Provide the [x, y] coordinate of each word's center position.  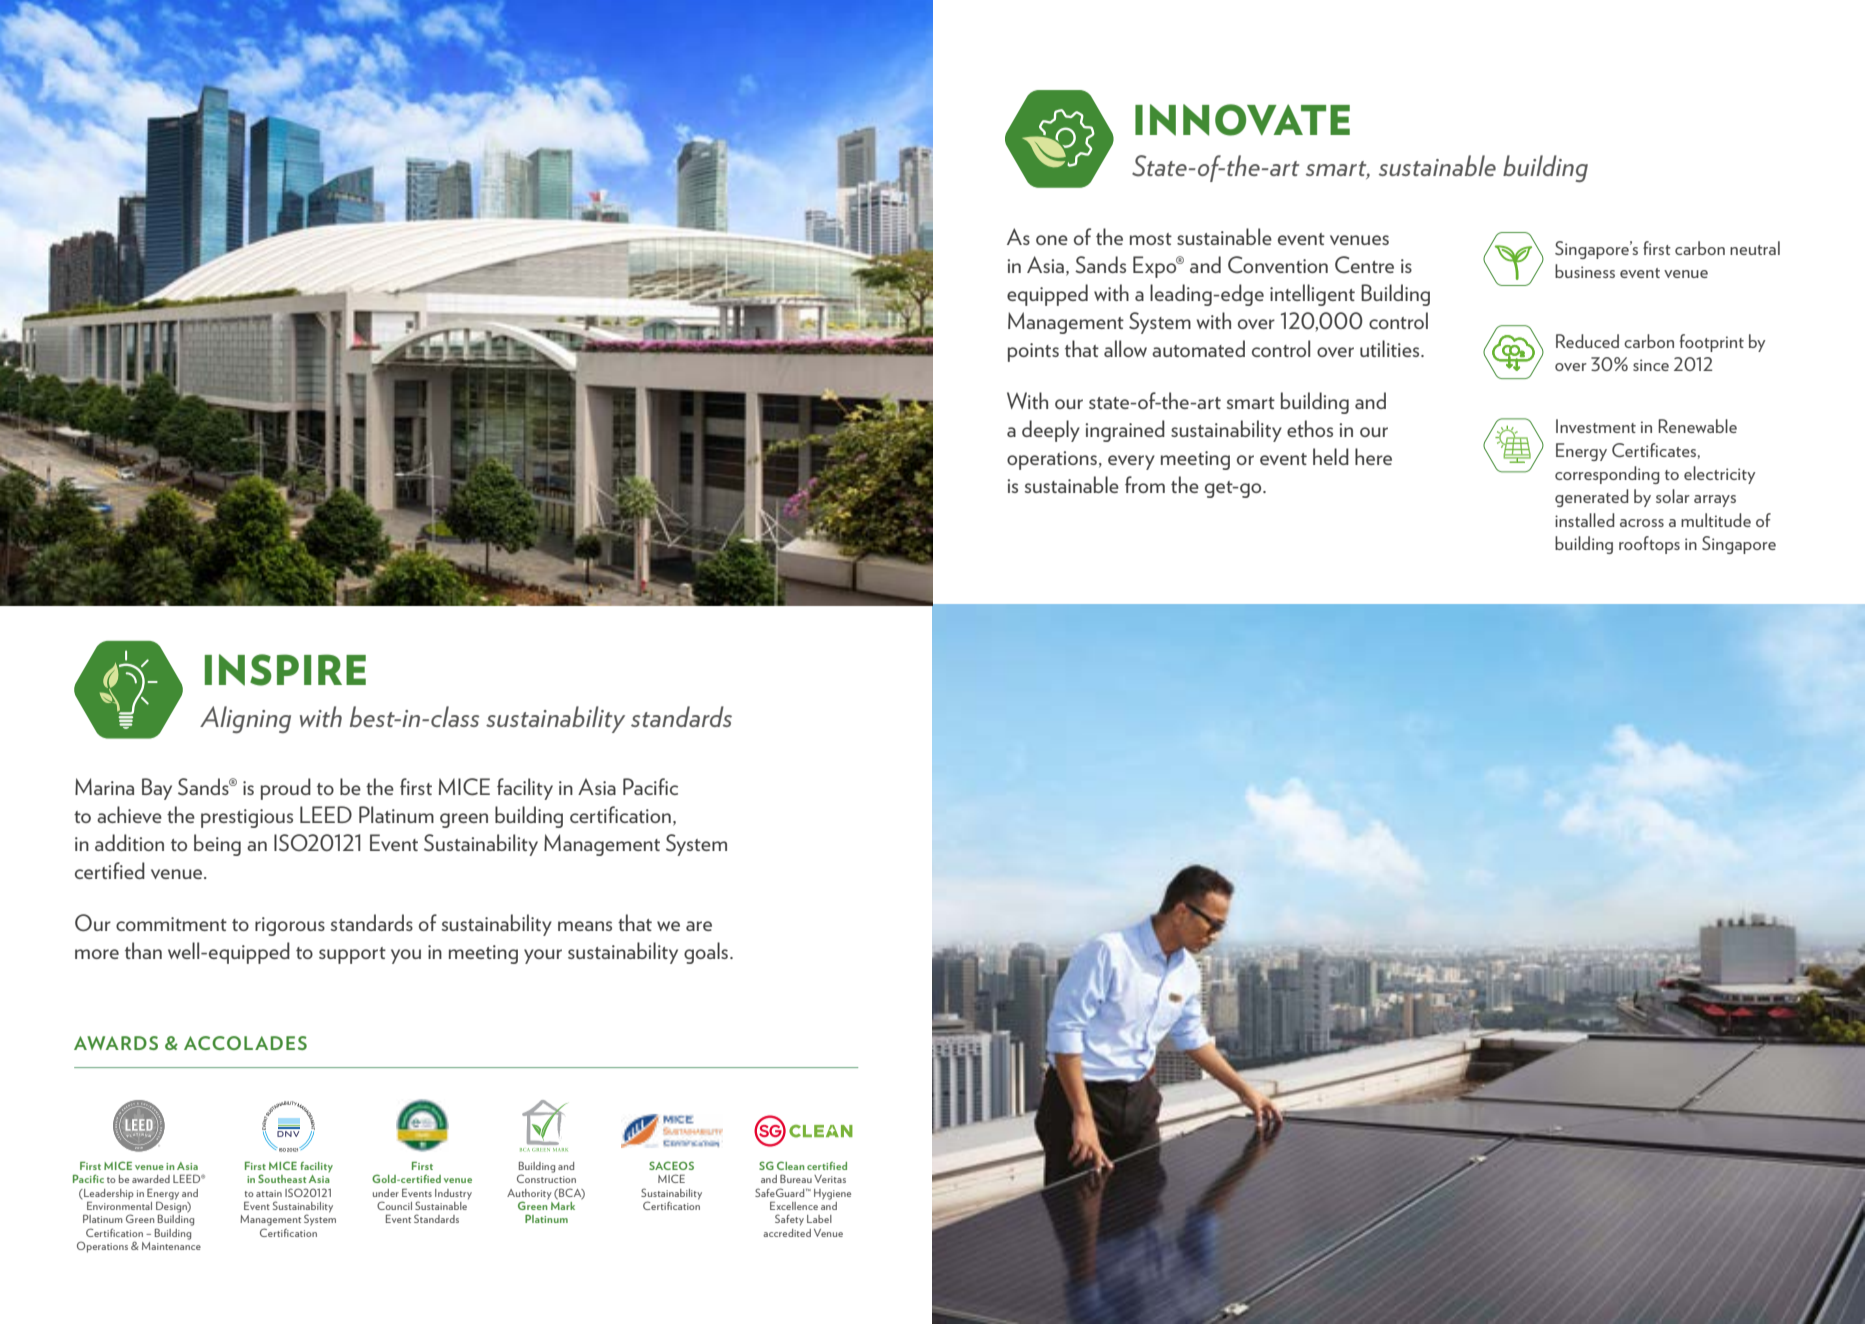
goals [707, 953]
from [1145, 484]
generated [1592, 498]
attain [269, 1193]
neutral [1755, 248]
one [1052, 240]
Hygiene [832, 1194]
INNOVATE [1242, 120]
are [699, 926]
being [217, 845]
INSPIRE [285, 670]
